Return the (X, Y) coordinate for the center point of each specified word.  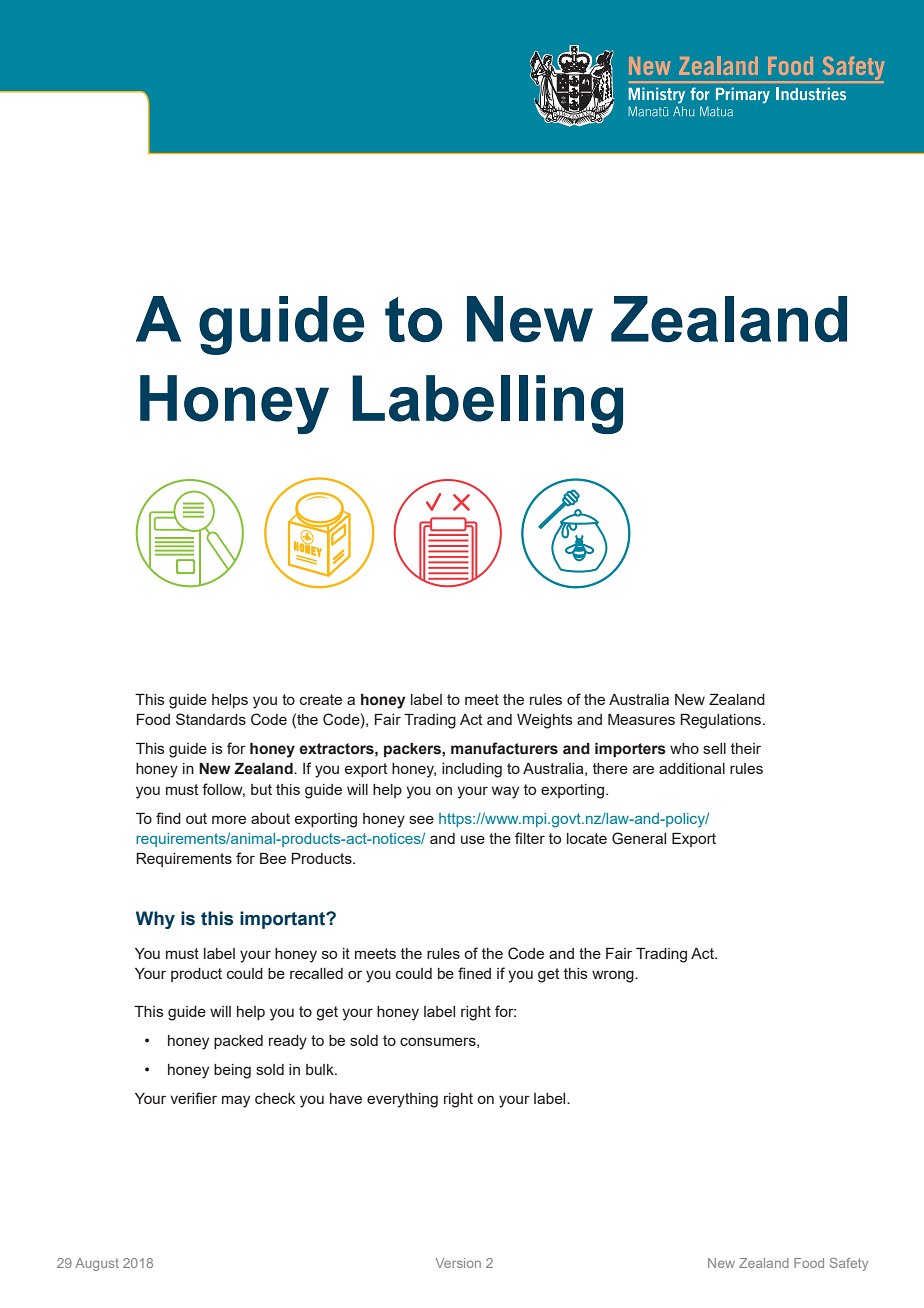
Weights (545, 721)
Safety (849, 1264)
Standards (211, 719)
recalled (316, 973)
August (97, 1264)
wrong (614, 976)
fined (474, 973)
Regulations (722, 721)
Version (458, 1263)
